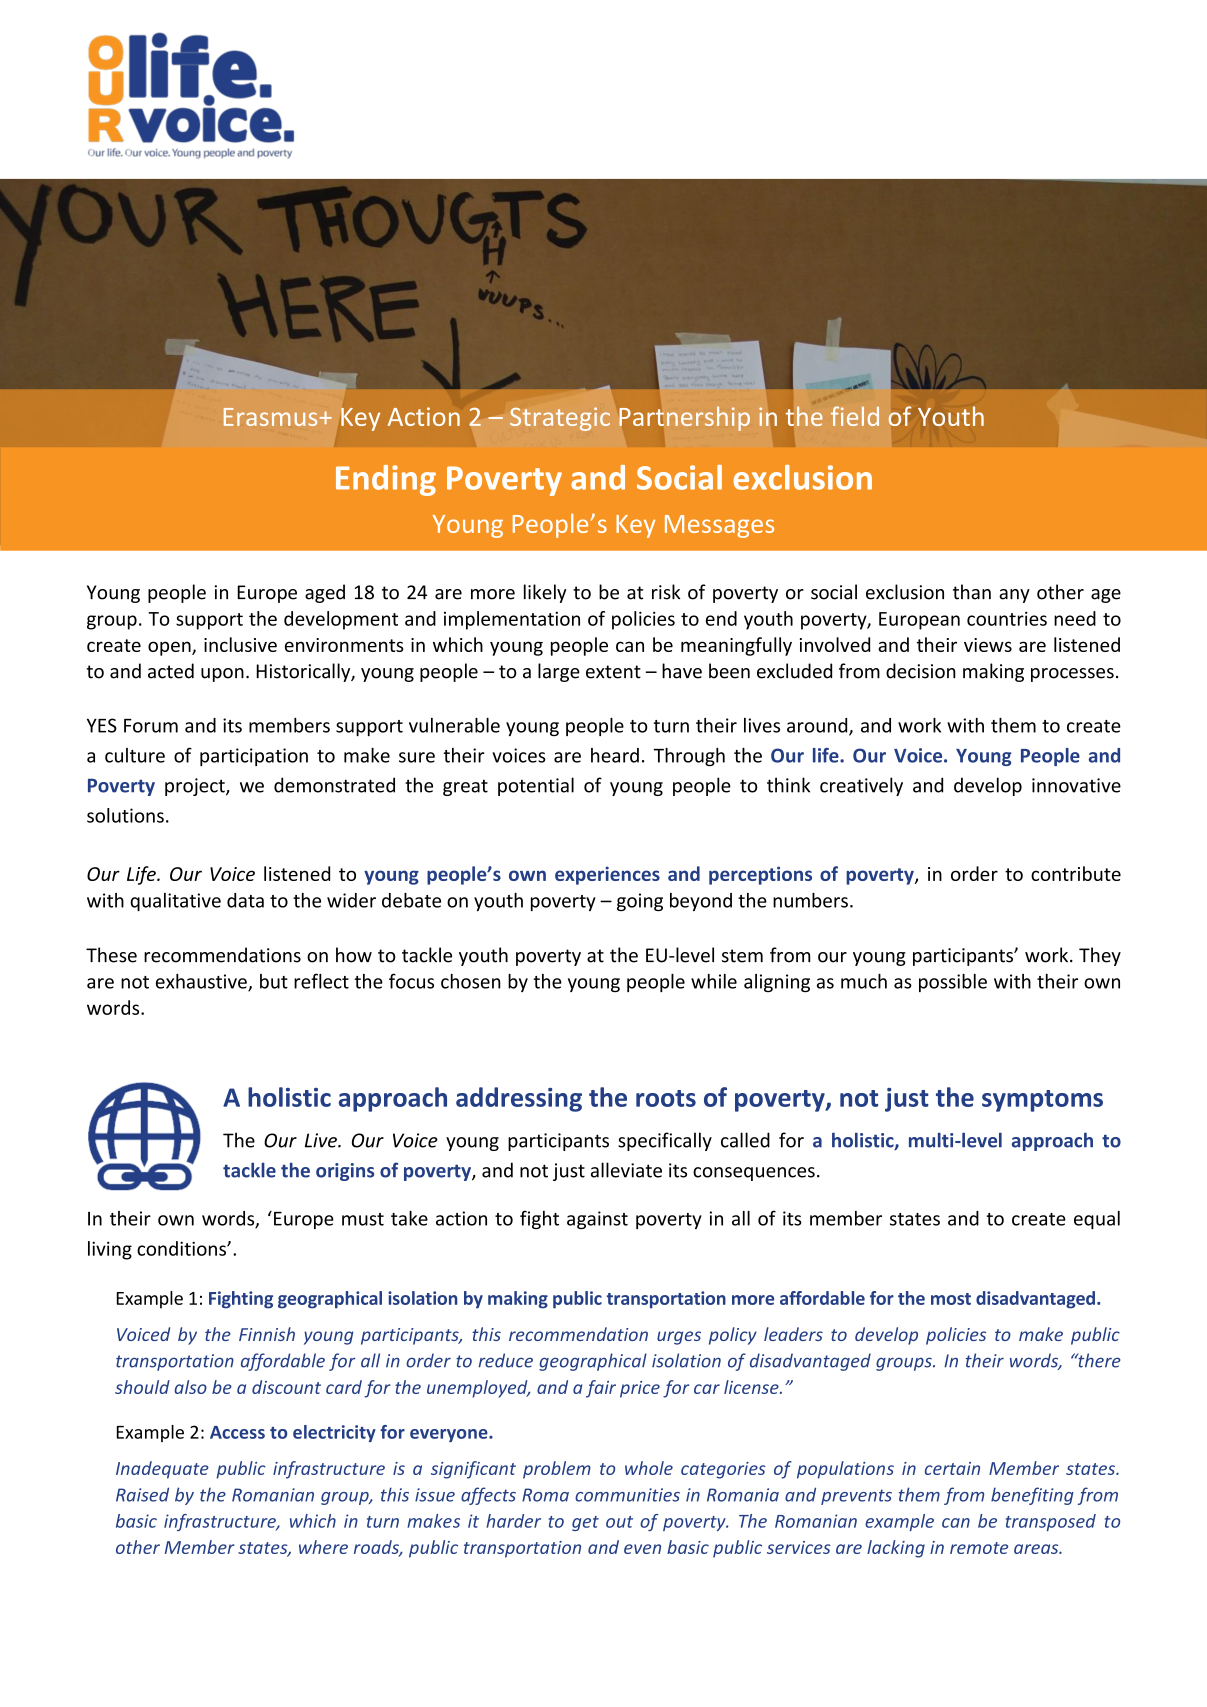 The image size is (1207, 1707). What do you see at coordinates (979, 1548) in the screenshot?
I see `remote` at bounding box center [979, 1548].
